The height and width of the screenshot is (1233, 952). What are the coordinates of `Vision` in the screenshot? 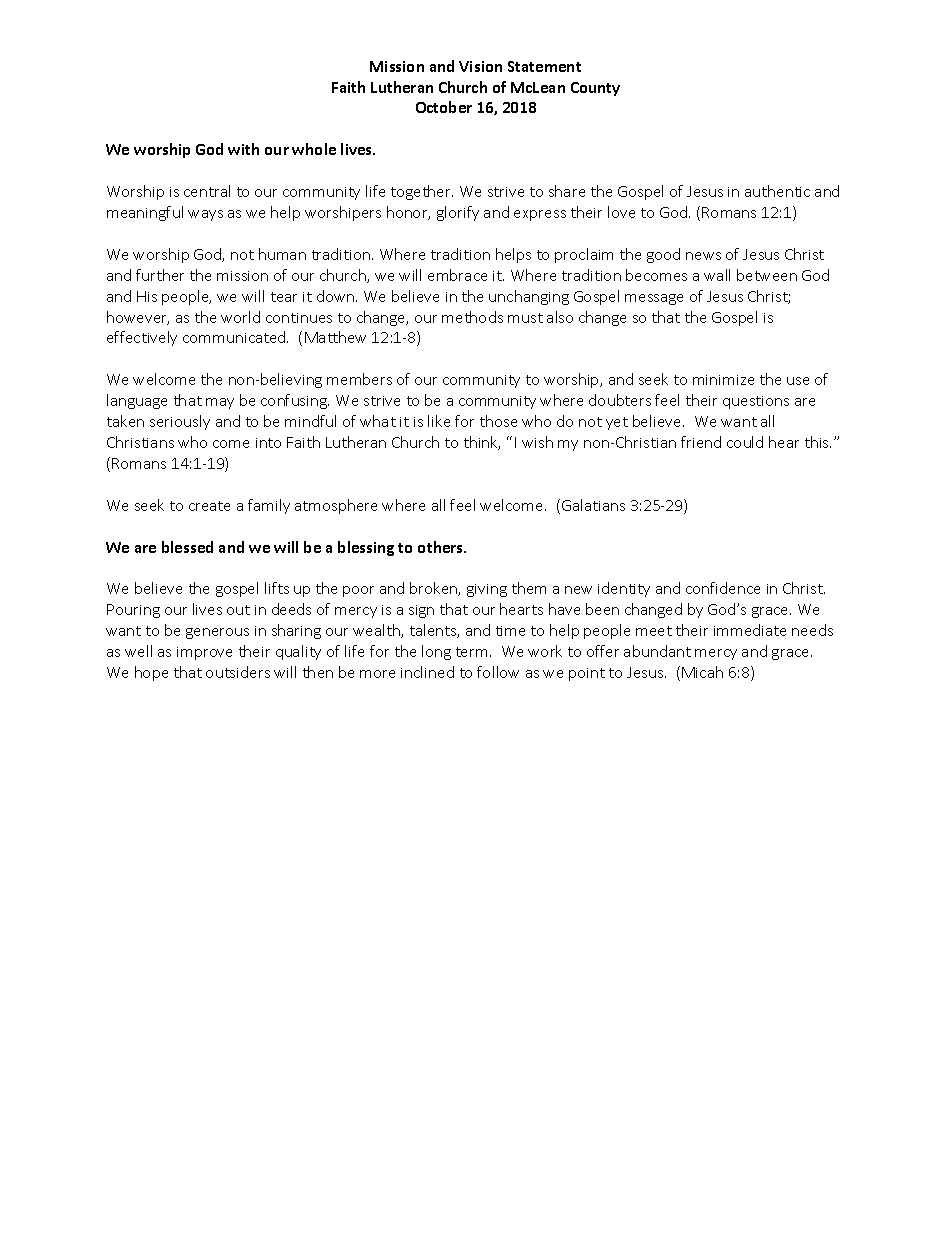 It's located at (480, 66).
